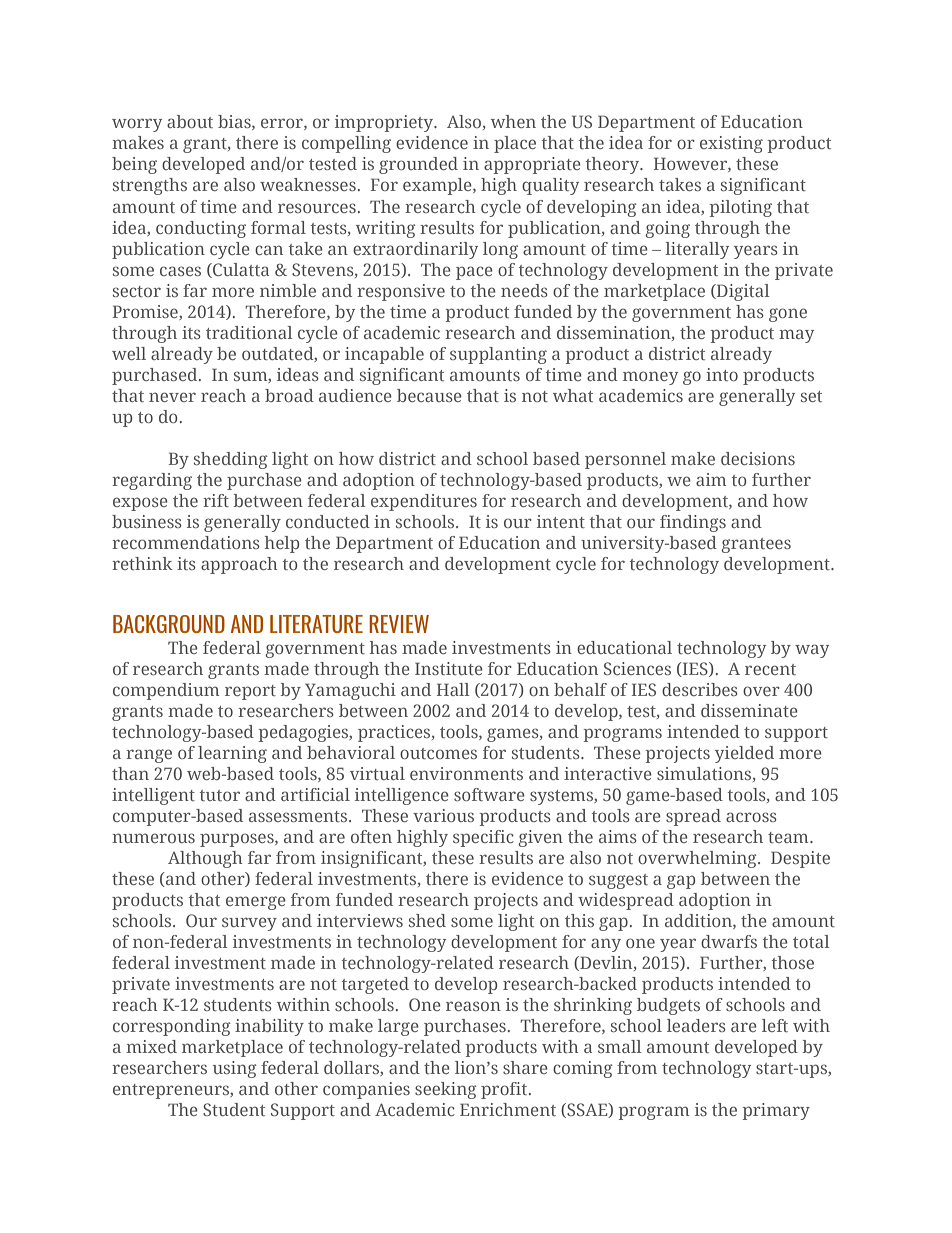 This screenshot has width=952, height=1233. I want to click on existing, so click(731, 144).
